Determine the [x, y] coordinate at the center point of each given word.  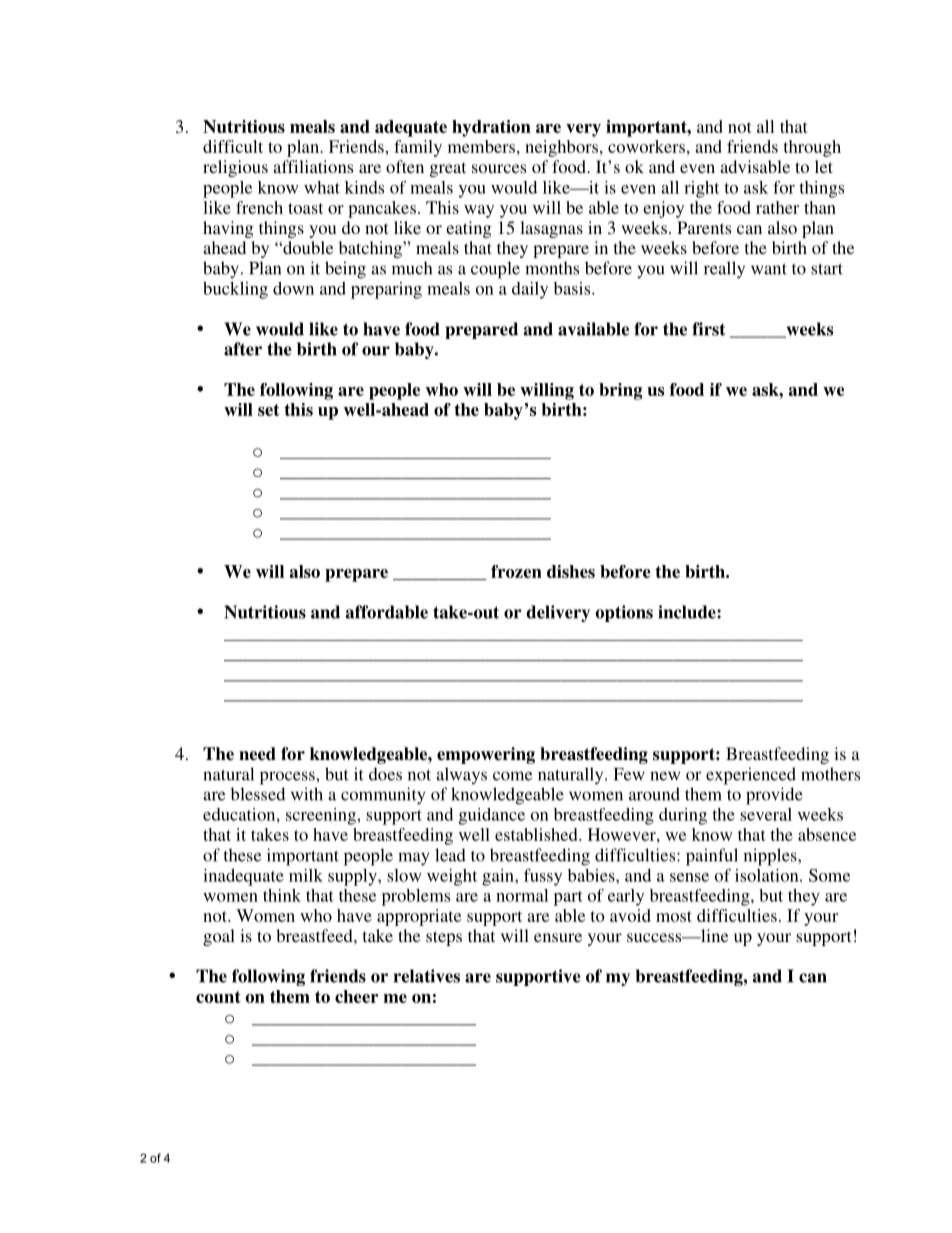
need [257, 754]
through [812, 148]
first [709, 329]
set [268, 410]
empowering [486, 755]
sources [499, 168]
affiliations [313, 166]
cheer [357, 996]
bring [620, 391]
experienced [751, 776]
